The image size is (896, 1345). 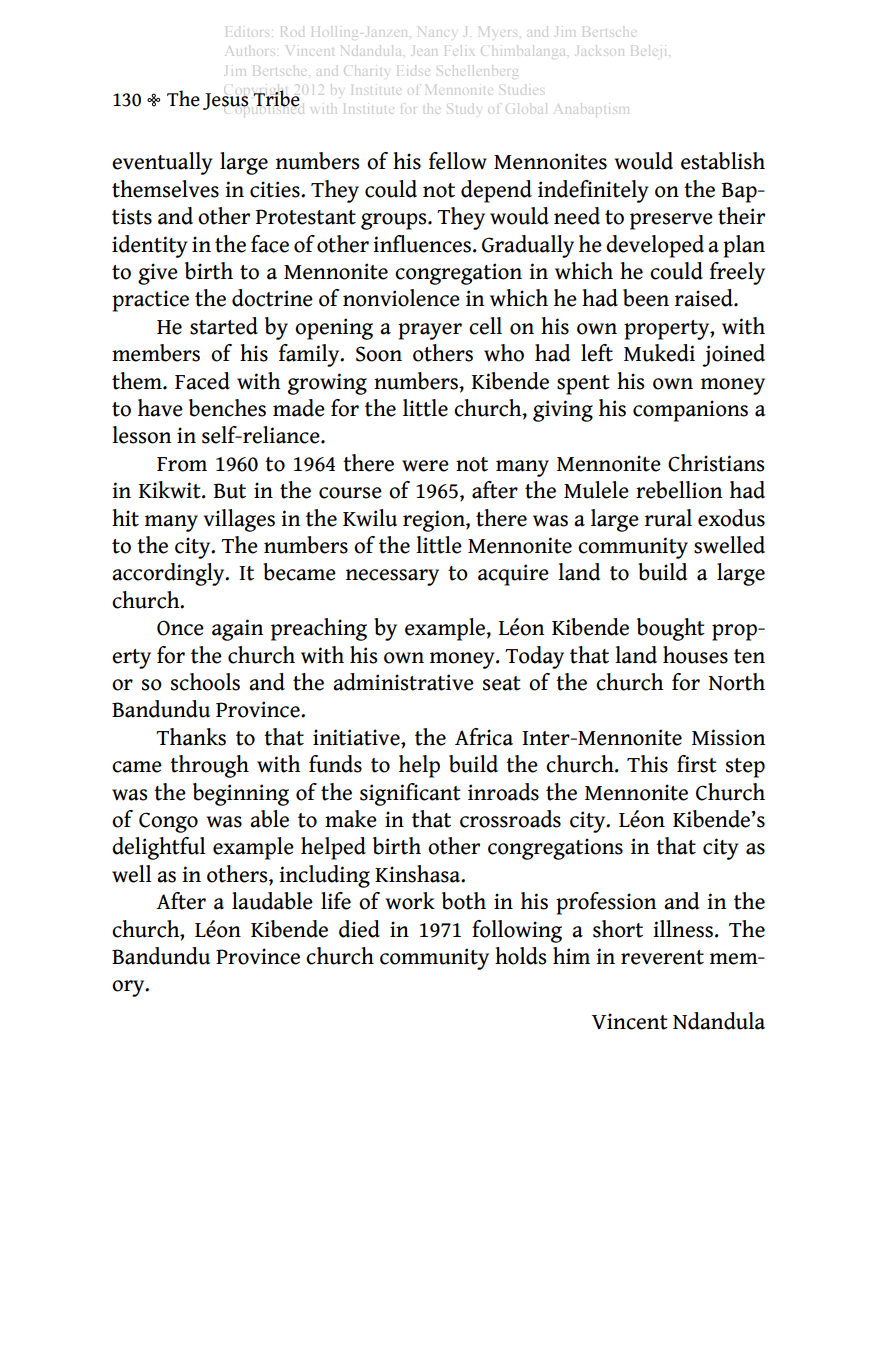 I want to click on prayer, so click(x=430, y=331).
